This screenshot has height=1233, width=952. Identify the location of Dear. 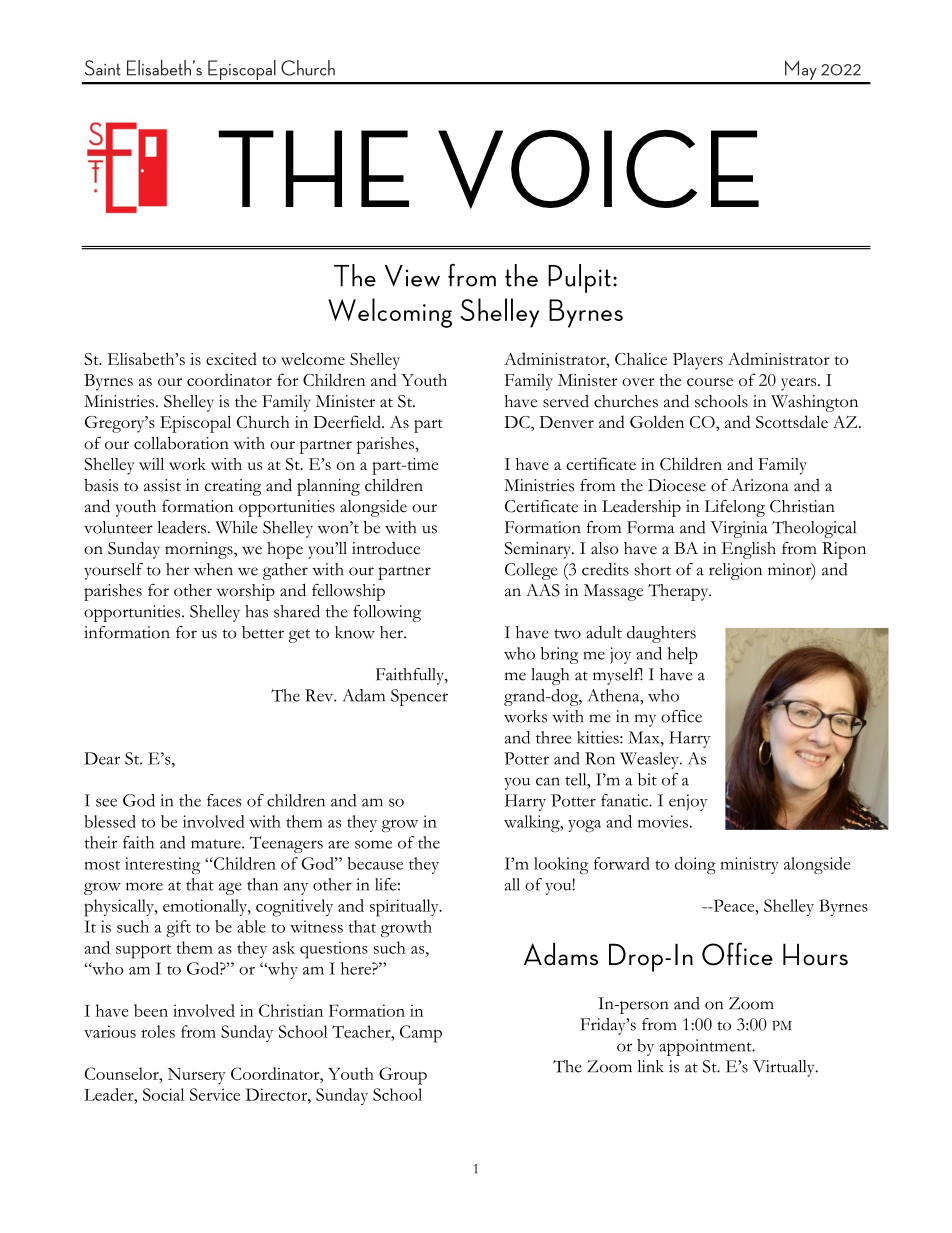
(102, 758).
